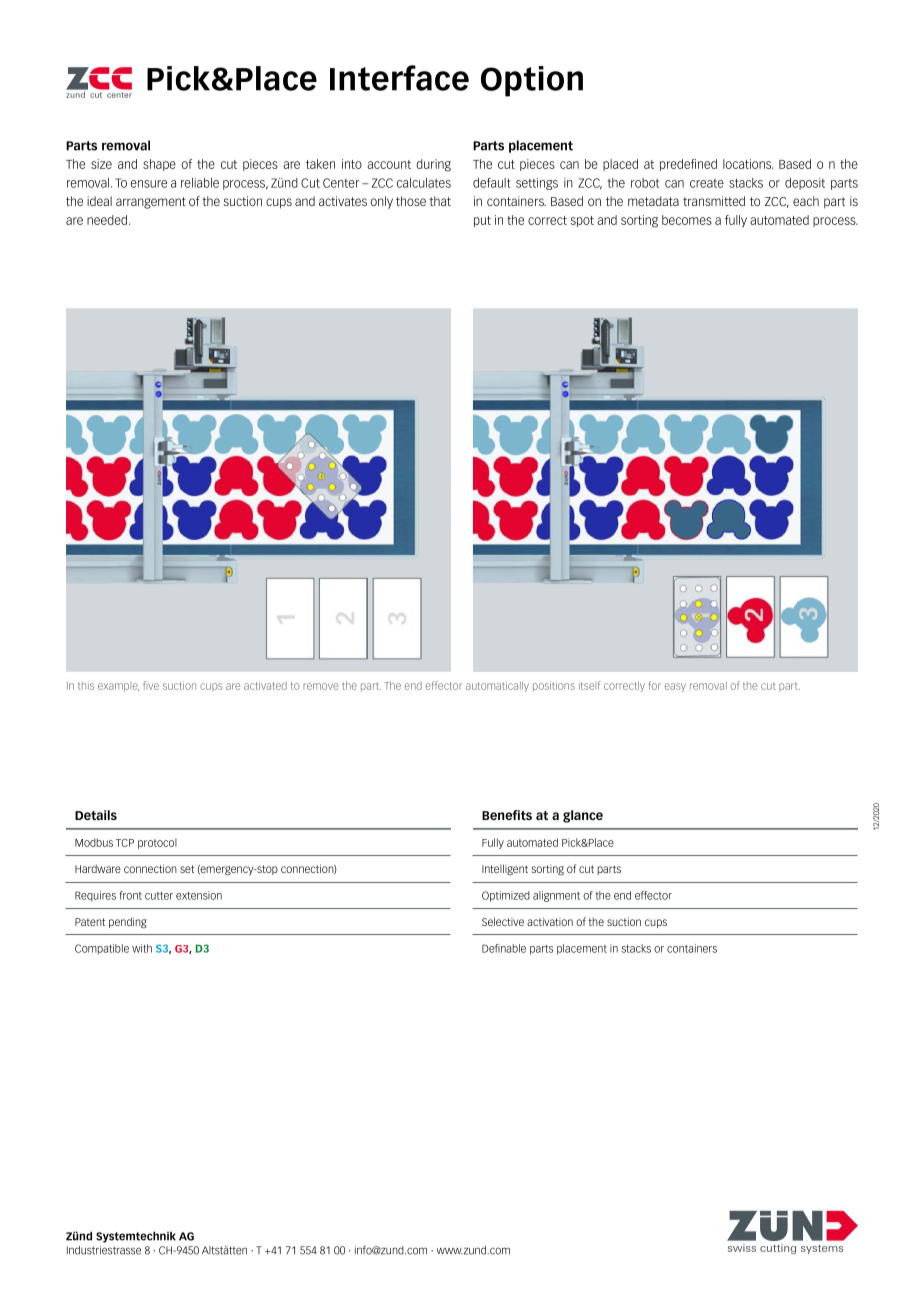 The height and width of the screenshot is (1308, 924). Describe the element at coordinates (748, 164) in the screenshot. I see `locations` at that location.
